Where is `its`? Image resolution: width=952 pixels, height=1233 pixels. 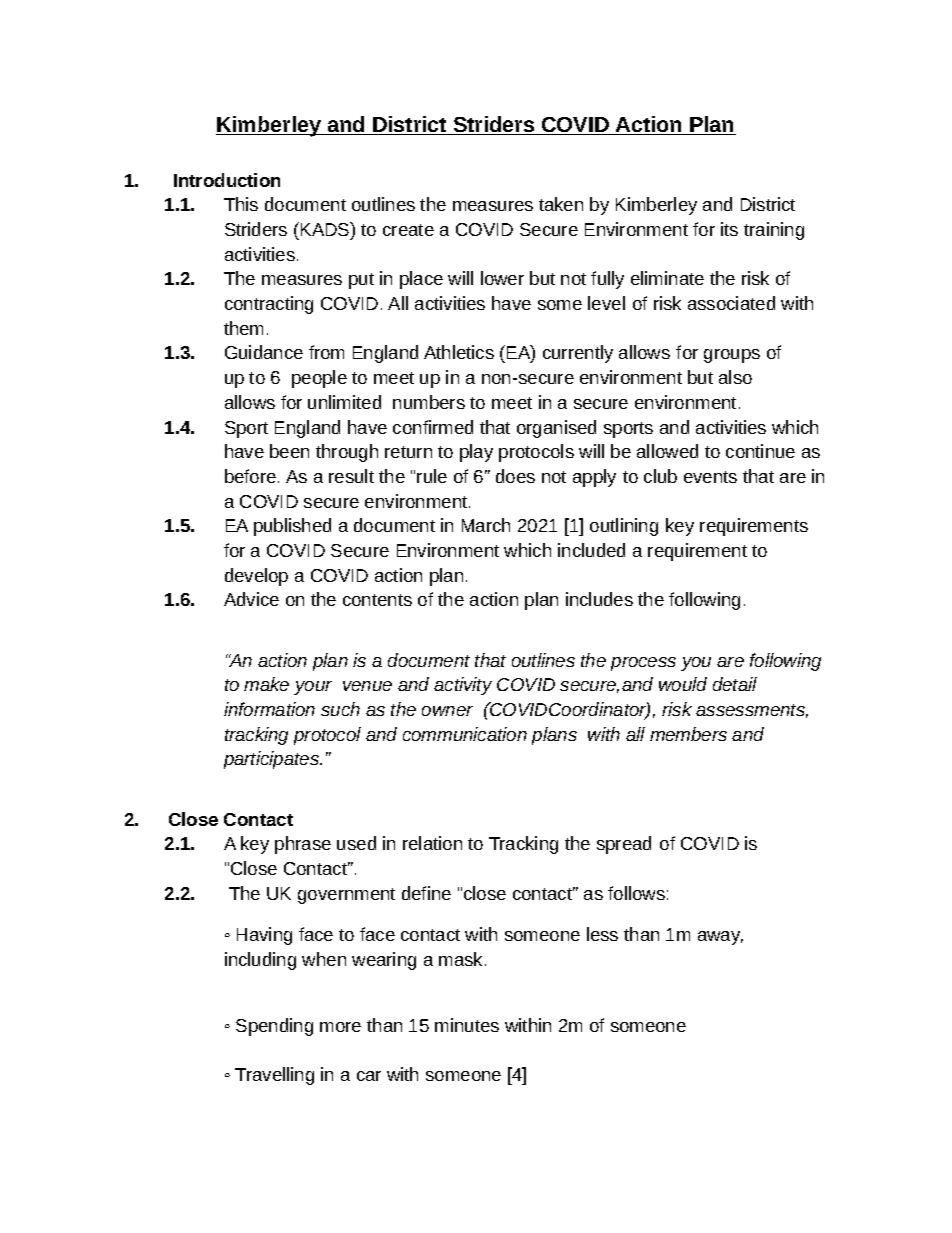
its is located at coordinates (729, 229).
